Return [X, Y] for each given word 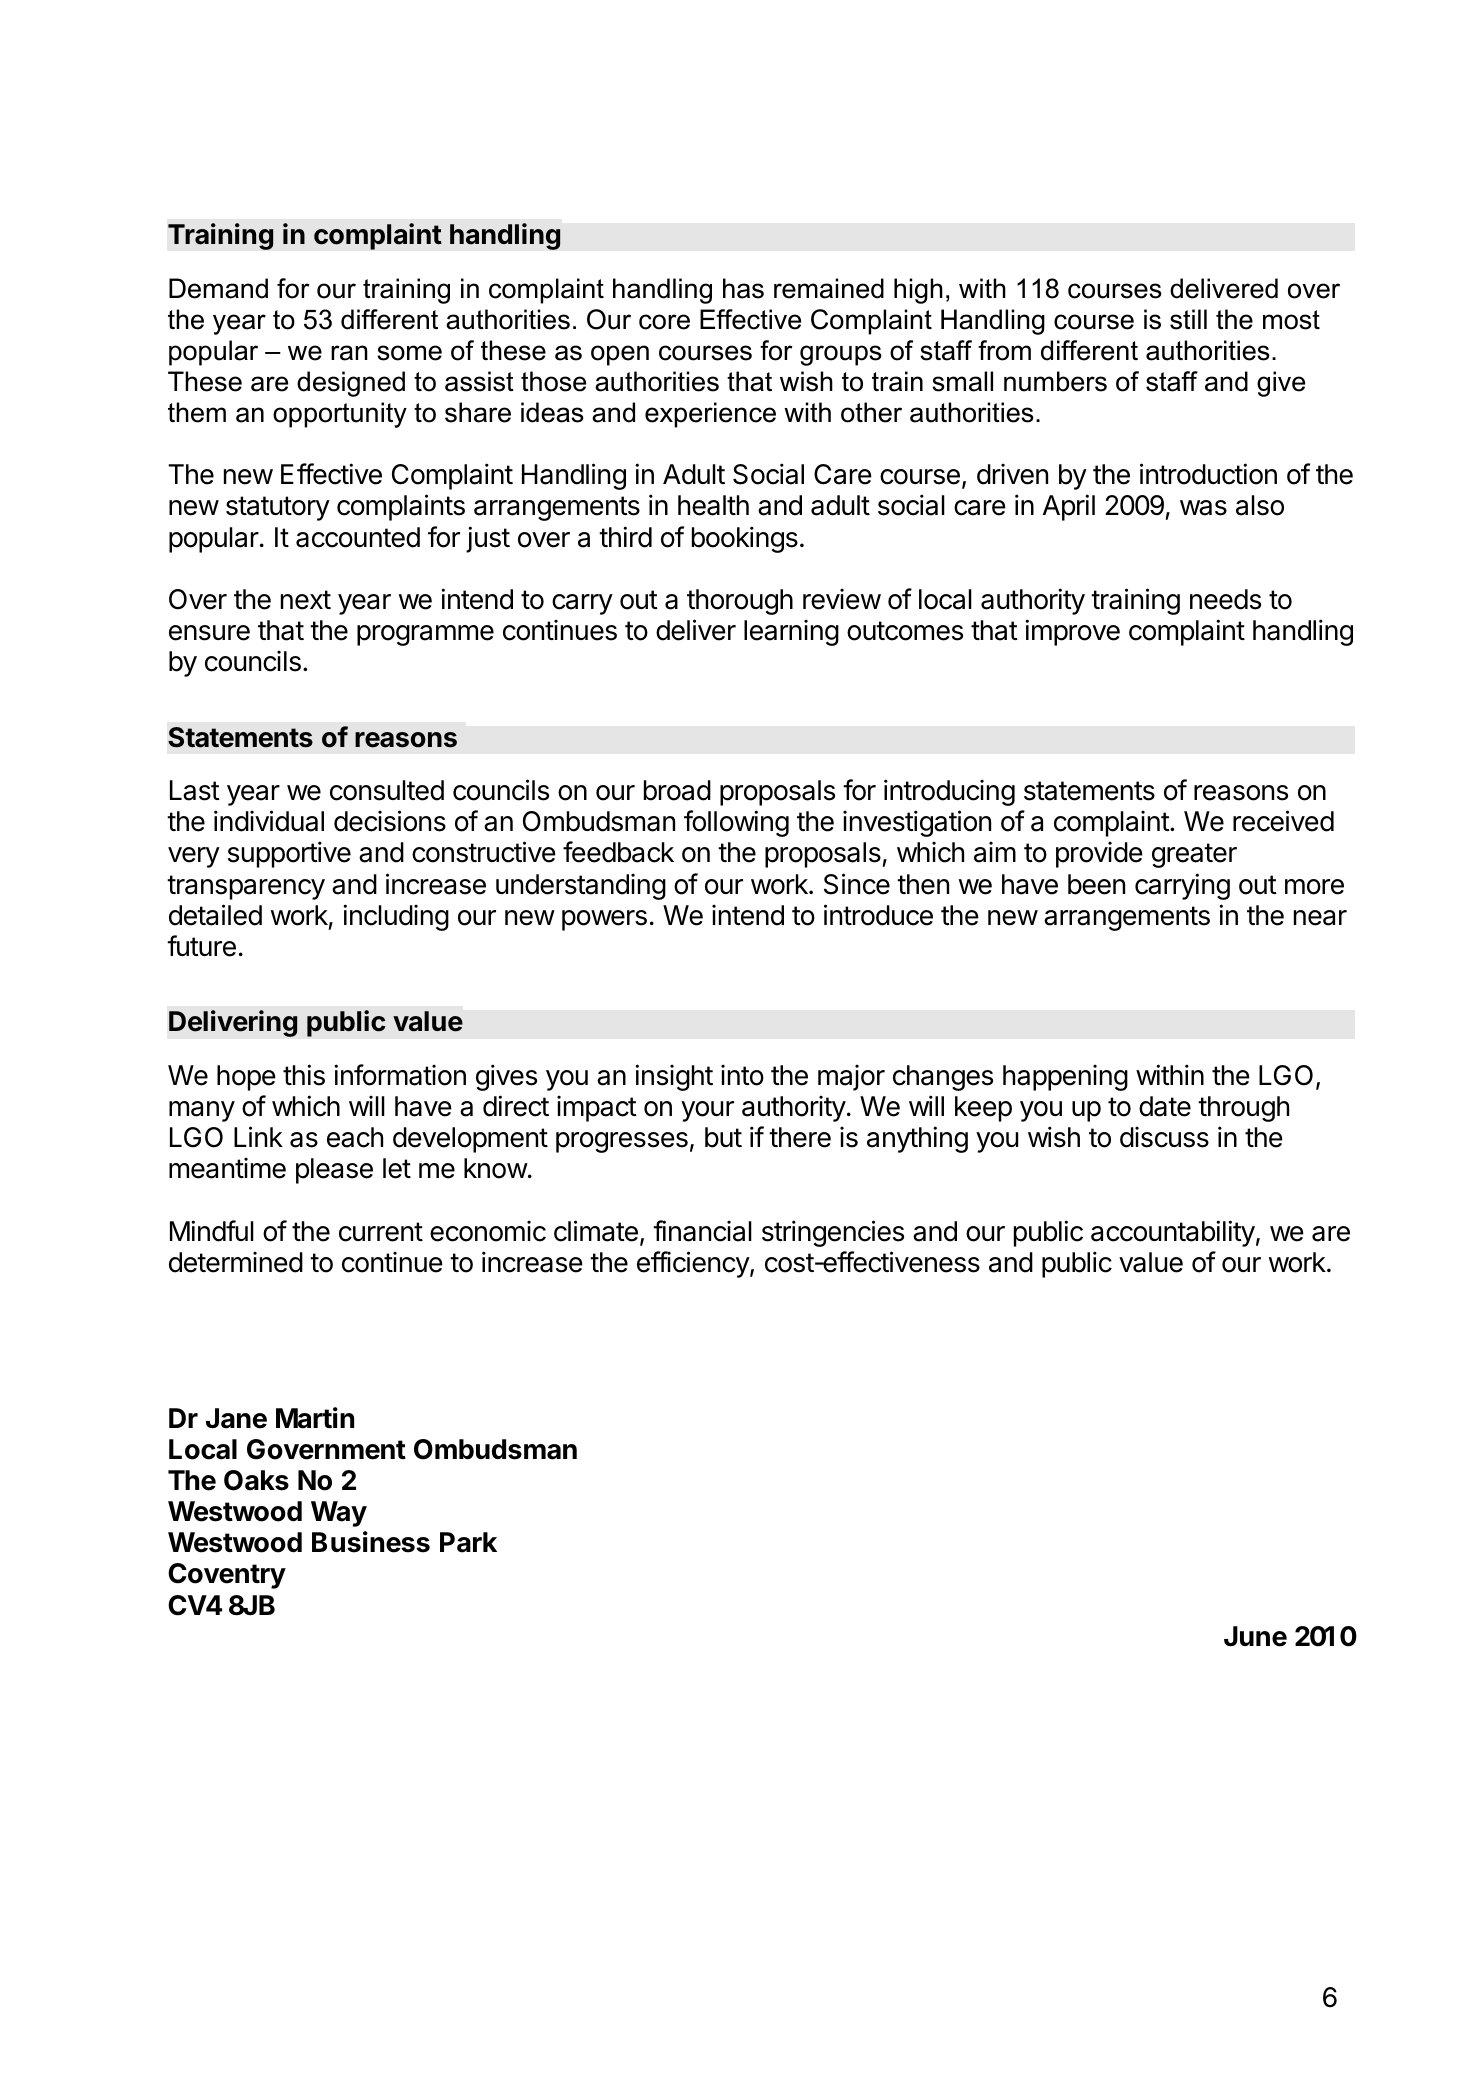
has [743, 288]
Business [371, 1542]
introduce [878, 915]
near [1320, 918]
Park [468, 1542]
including [396, 917]
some [409, 353]
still [1188, 319]
